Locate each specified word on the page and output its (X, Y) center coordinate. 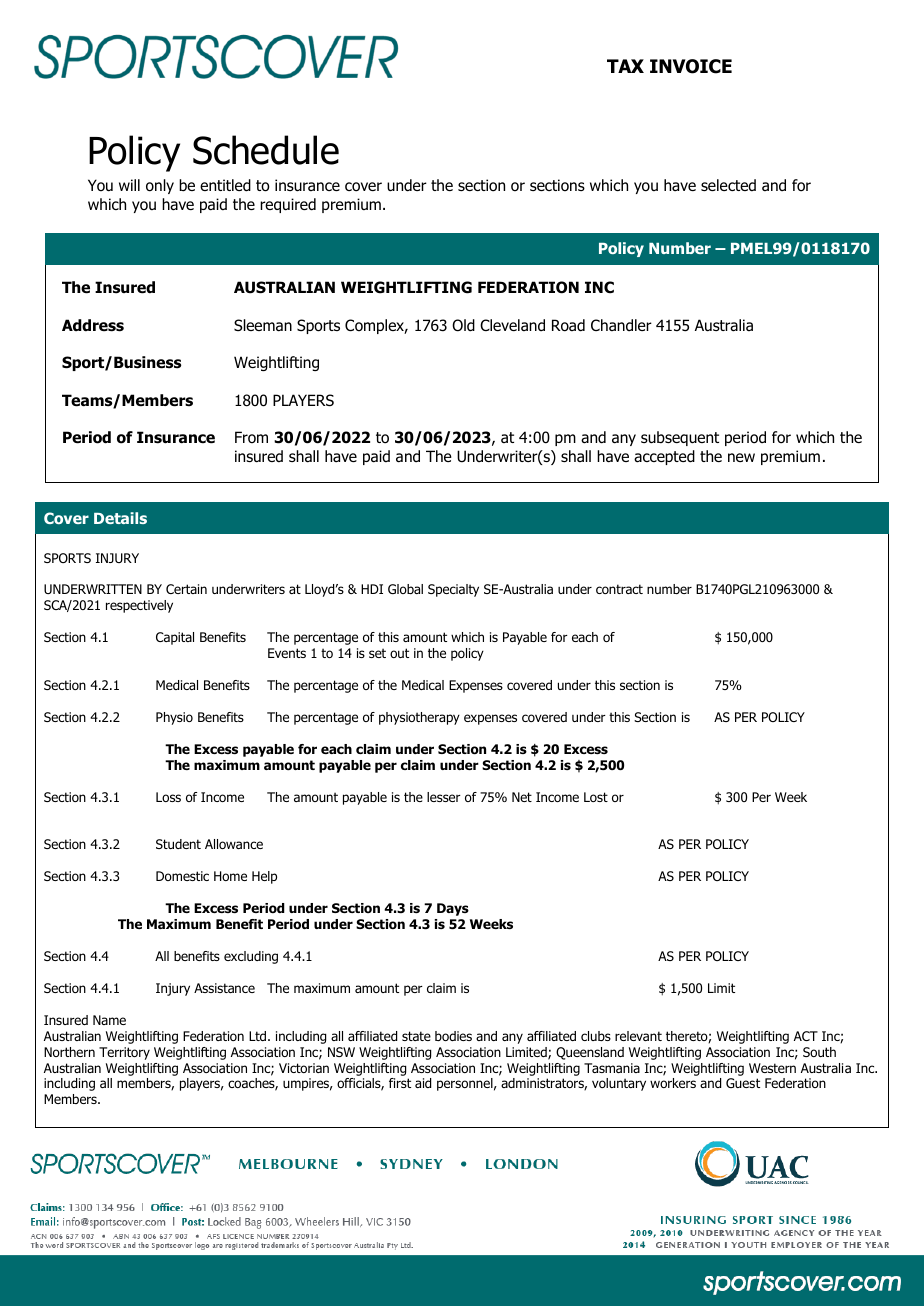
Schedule (266, 150)
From (251, 437)
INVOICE (691, 66)
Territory (124, 1053)
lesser (444, 797)
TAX (625, 66)
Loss (168, 797)
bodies (453, 1036)
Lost (596, 797)
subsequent (680, 438)
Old (463, 325)
